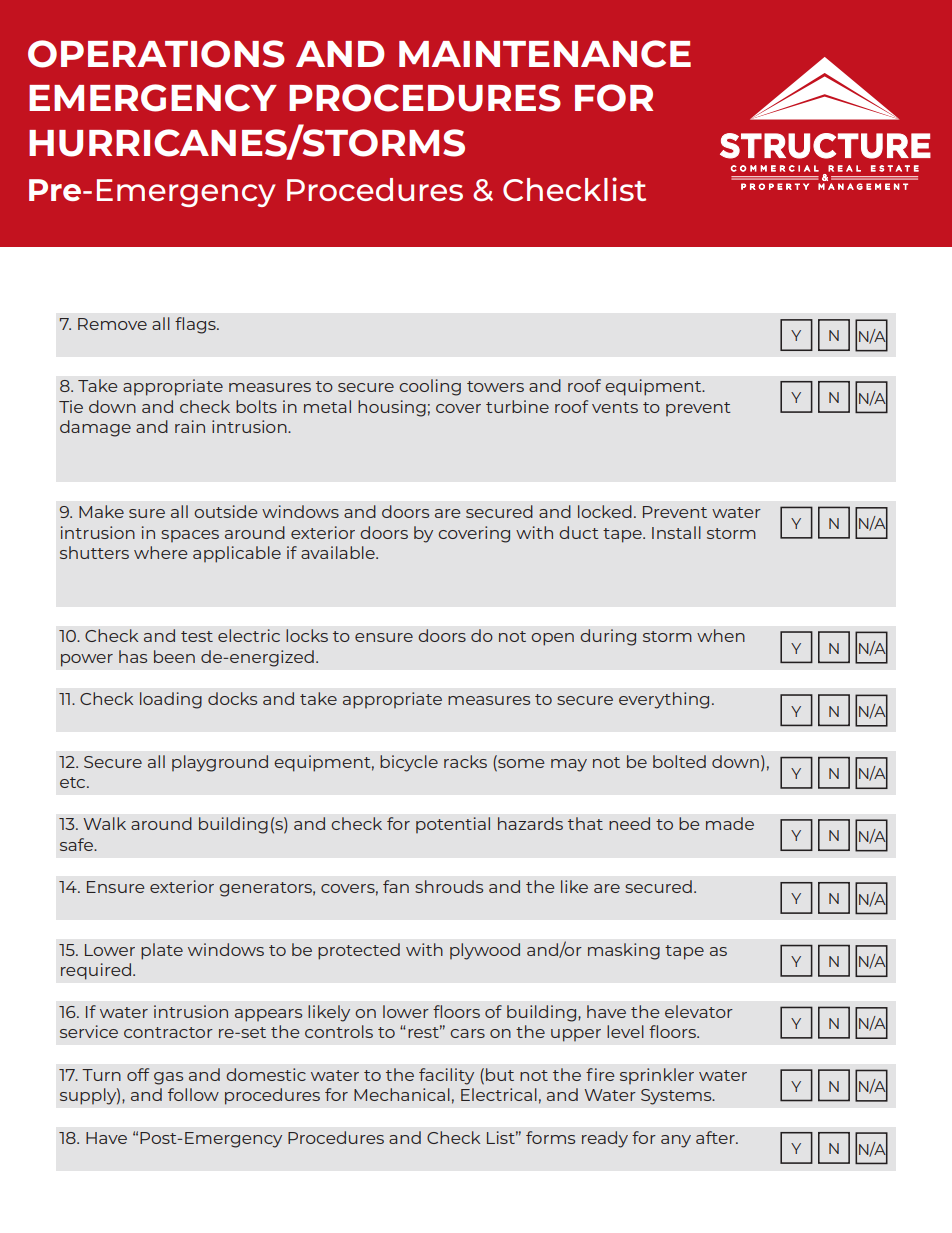 Image resolution: width=952 pixels, height=1233 pixels. What do you see at coordinates (677, 1097) in the screenshot?
I see `Systems` at bounding box center [677, 1097].
